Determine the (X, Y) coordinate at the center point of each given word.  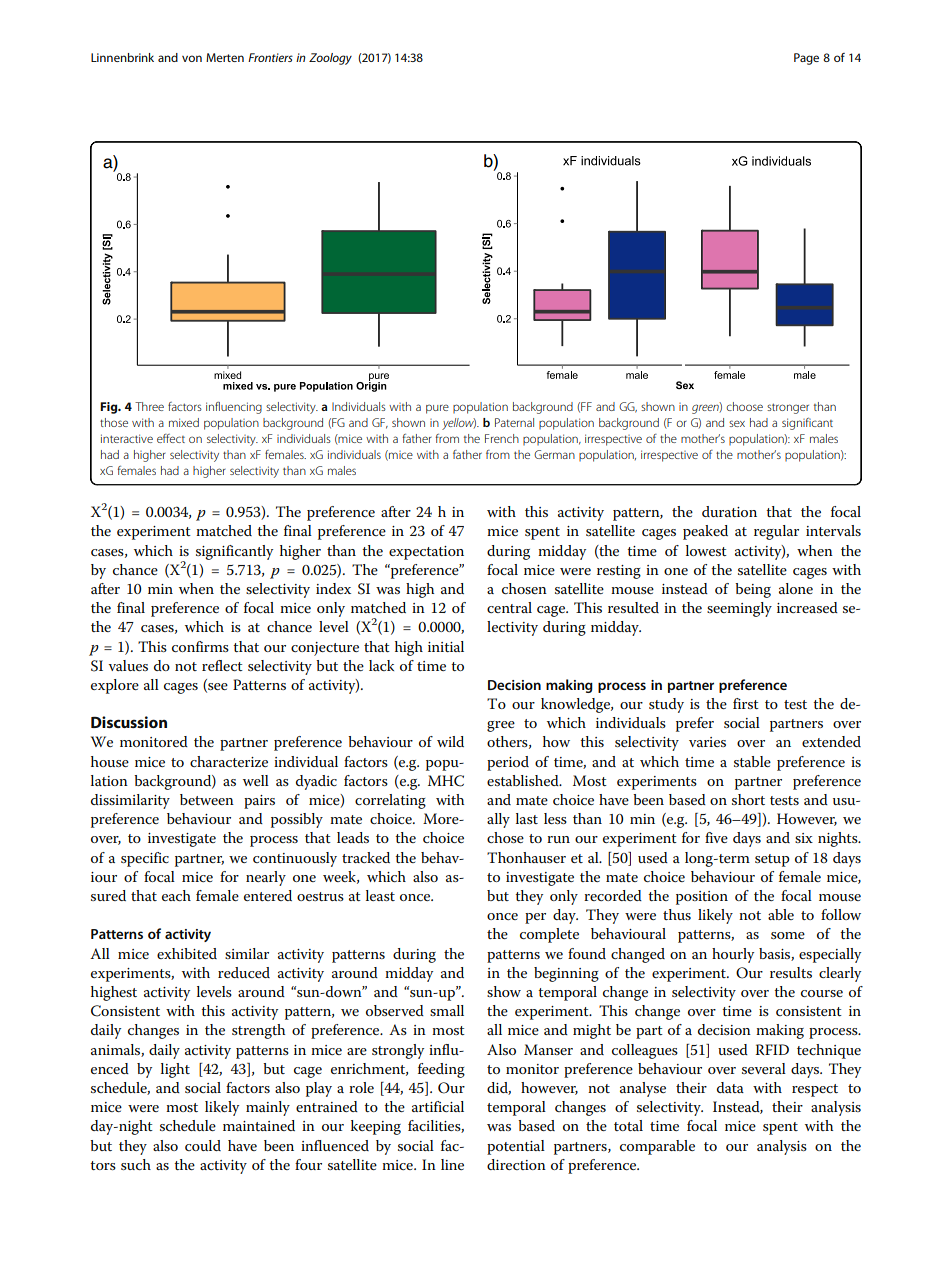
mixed (184, 422)
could (203, 1145)
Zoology (330, 59)
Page (806, 59)
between (207, 799)
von (192, 58)
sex (737, 423)
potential (516, 1147)
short (748, 799)
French (502, 438)
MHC (446, 781)
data (730, 1087)
